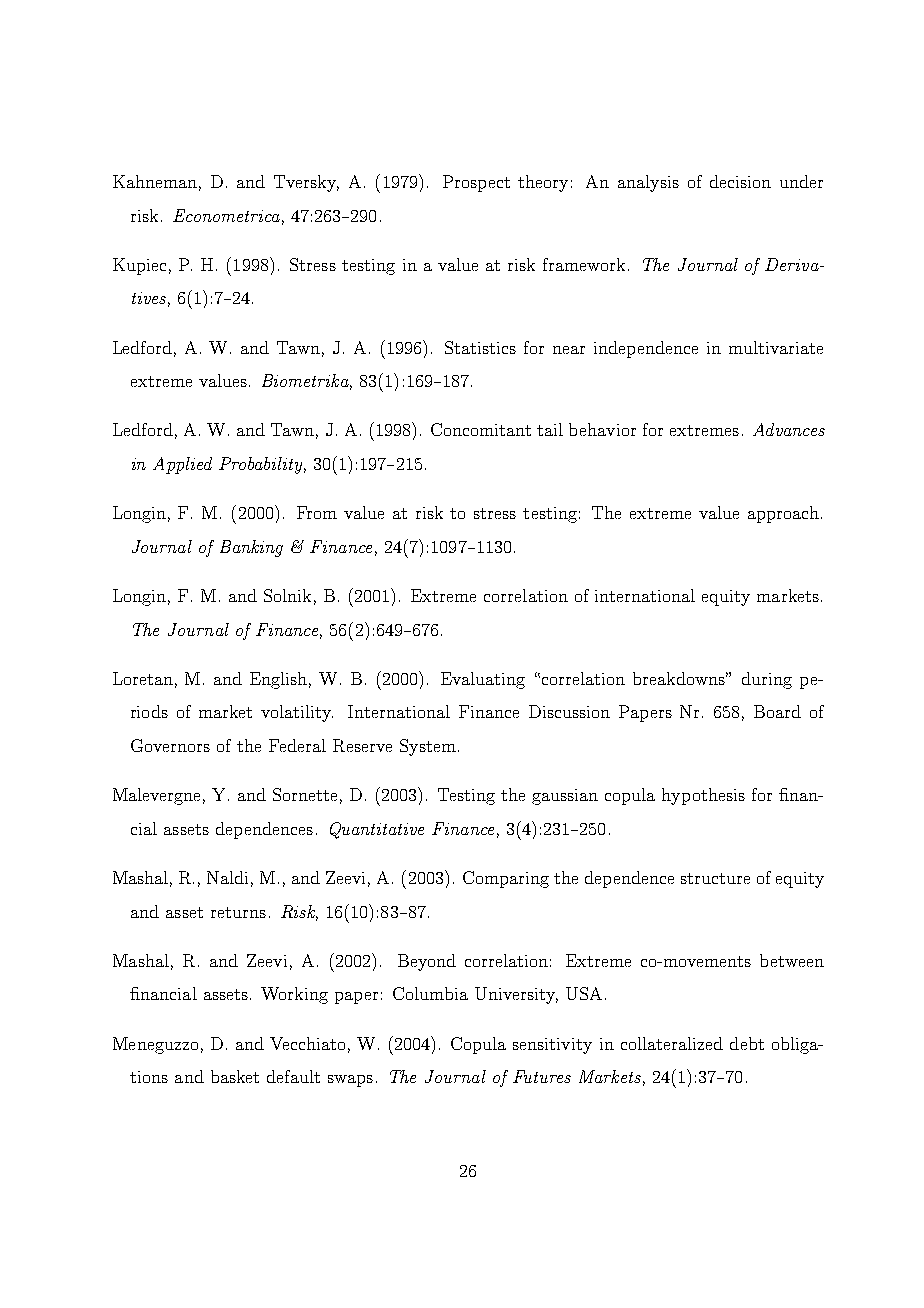 The image size is (924, 1308). Describe the element at coordinates (783, 514) in the screenshot. I see `approach` at that location.
